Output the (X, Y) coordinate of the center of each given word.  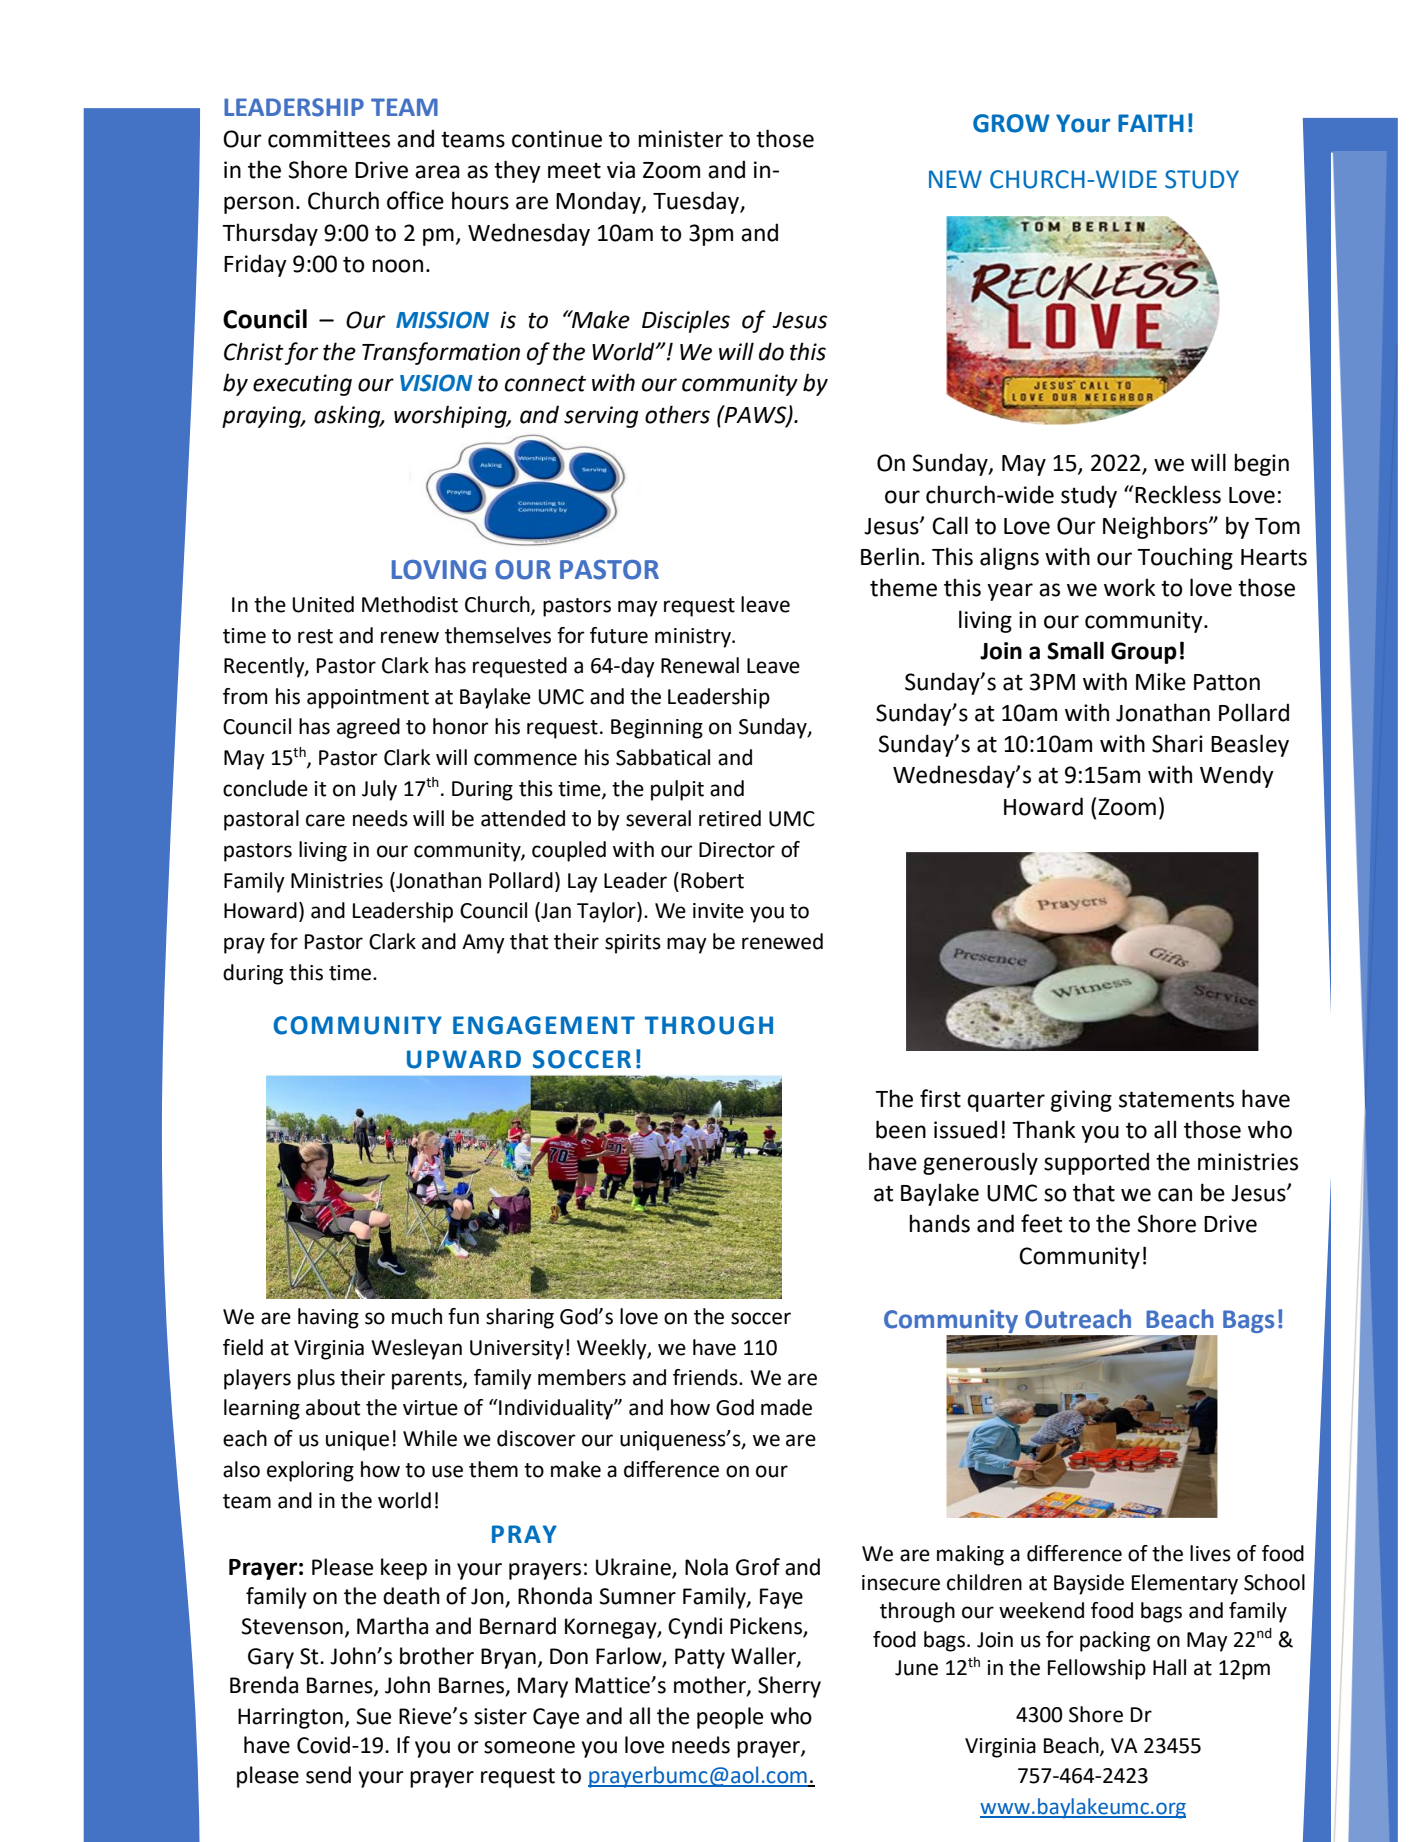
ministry (694, 638)
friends (706, 1377)
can (1175, 1195)
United (323, 604)
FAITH (1151, 123)
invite (718, 911)
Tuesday (697, 202)
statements (1176, 1099)
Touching (1185, 558)
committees (329, 139)
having (328, 1318)
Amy (483, 944)
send (328, 1775)
